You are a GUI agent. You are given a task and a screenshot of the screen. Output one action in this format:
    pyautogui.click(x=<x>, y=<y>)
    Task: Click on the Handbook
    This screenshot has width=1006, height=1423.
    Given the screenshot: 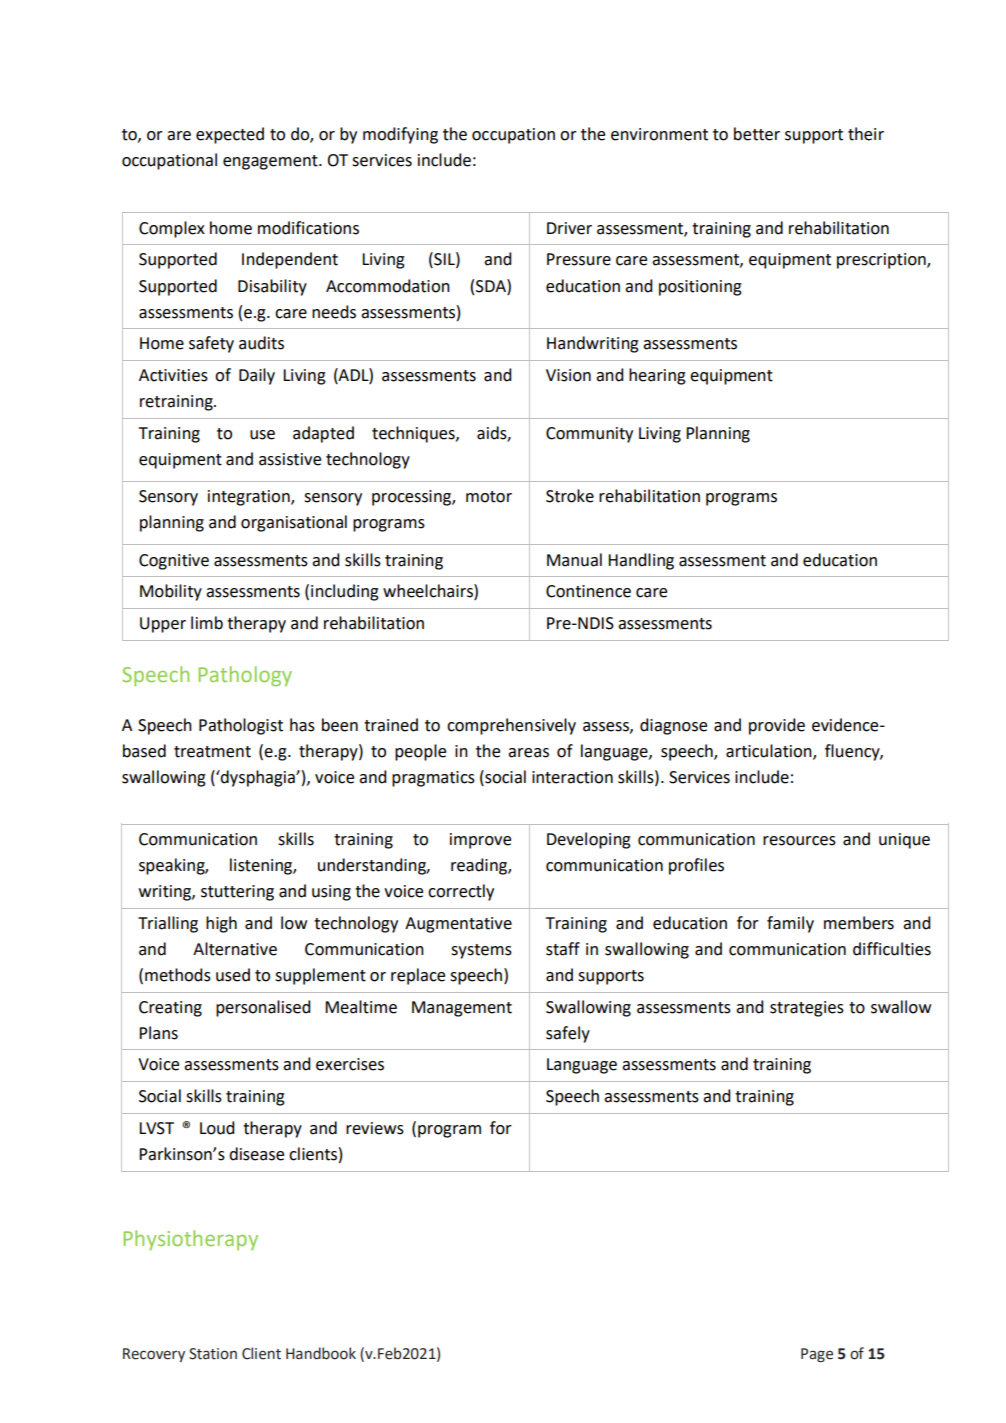 What is the action you would take?
    pyautogui.click(x=321, y=1353)
